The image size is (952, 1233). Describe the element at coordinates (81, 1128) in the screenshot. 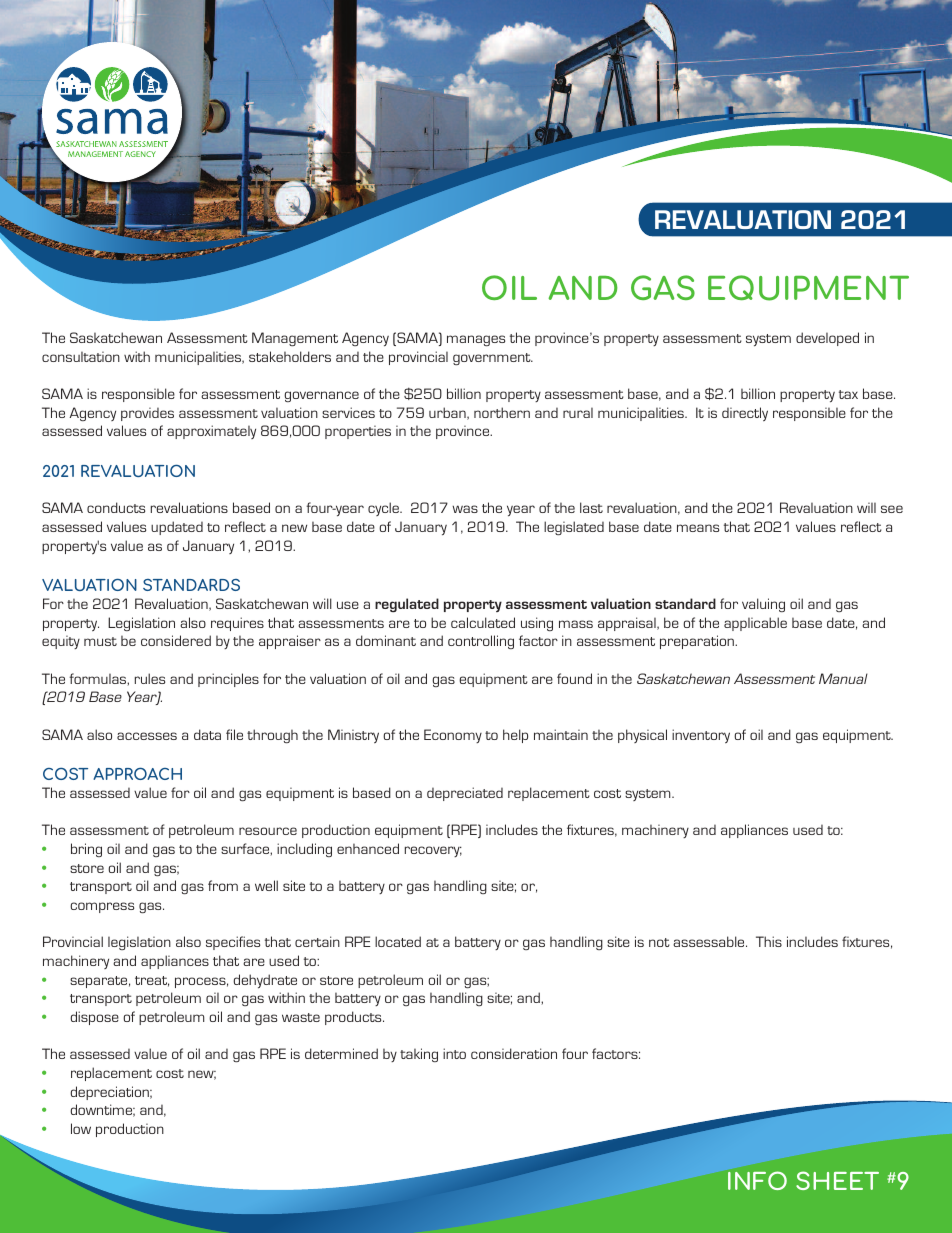

I see `low` at that location.
